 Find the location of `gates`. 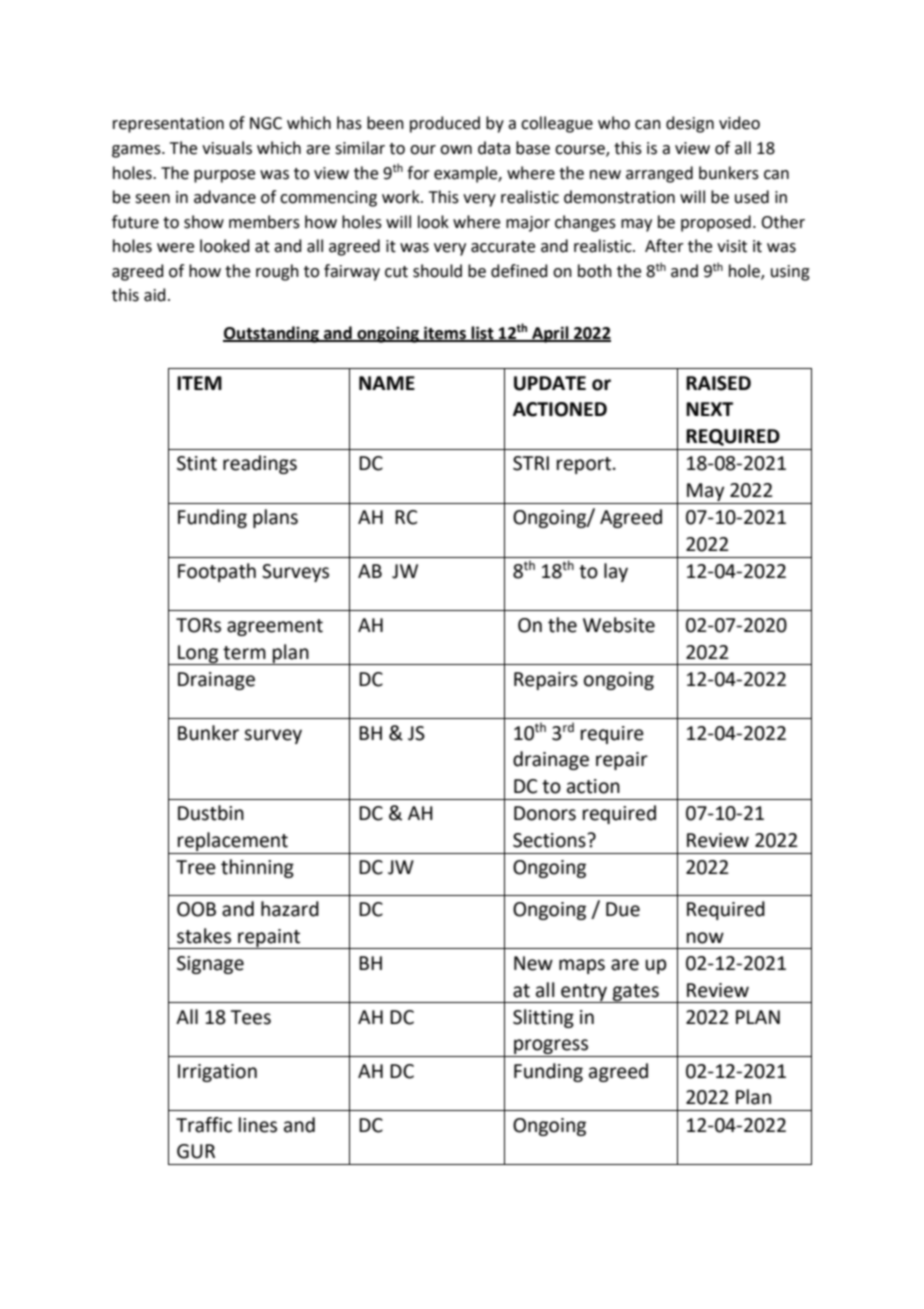

gates is located at coordinates (635, 993).
